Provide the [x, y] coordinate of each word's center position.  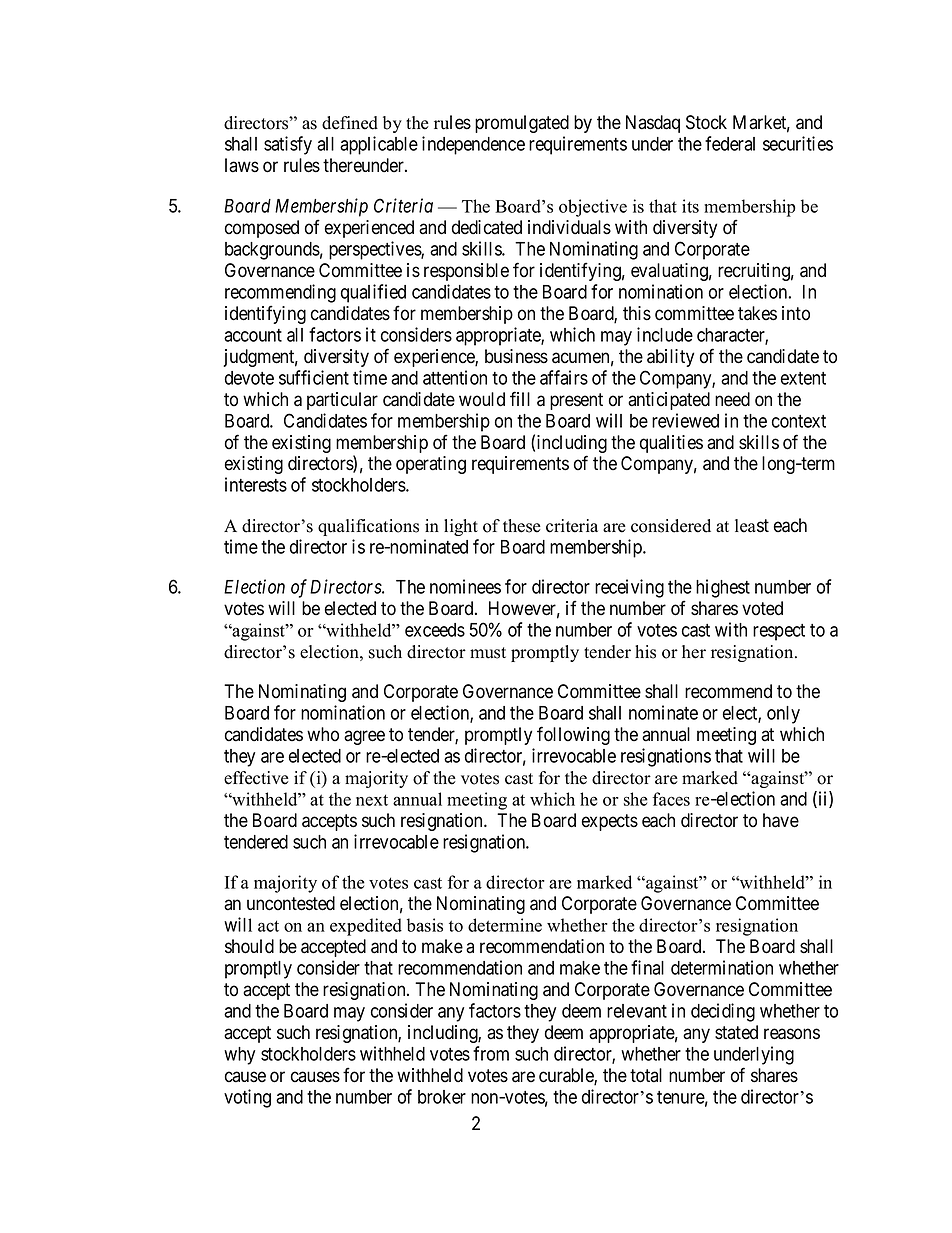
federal [730, 143]
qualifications [368, 527]
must [488, 653]
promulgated [522, 124]
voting [247, 1098]
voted [762, 608]
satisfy [288, 145]
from [491, 1053]
